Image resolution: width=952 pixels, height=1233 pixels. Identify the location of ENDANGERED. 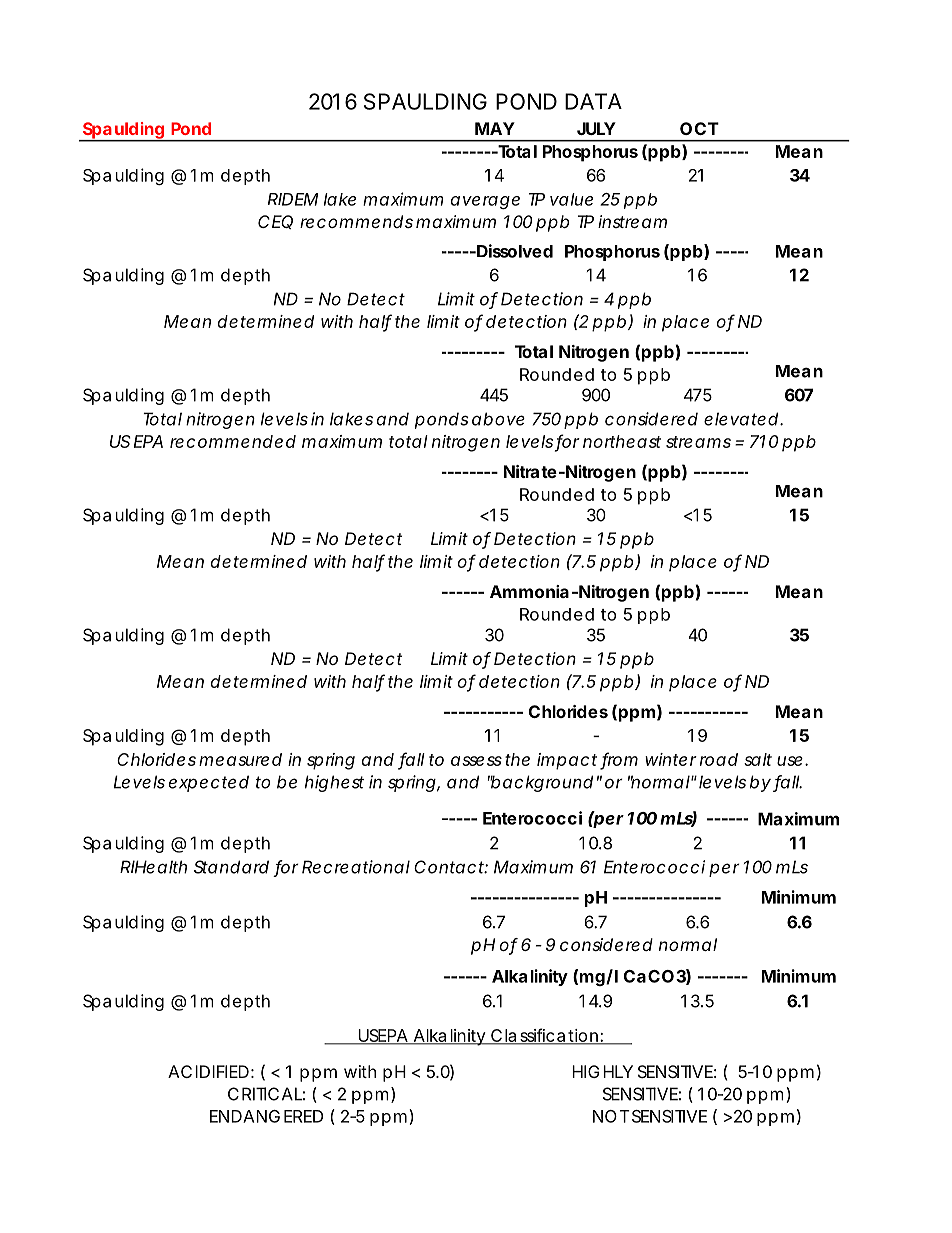
(266, 1116).
